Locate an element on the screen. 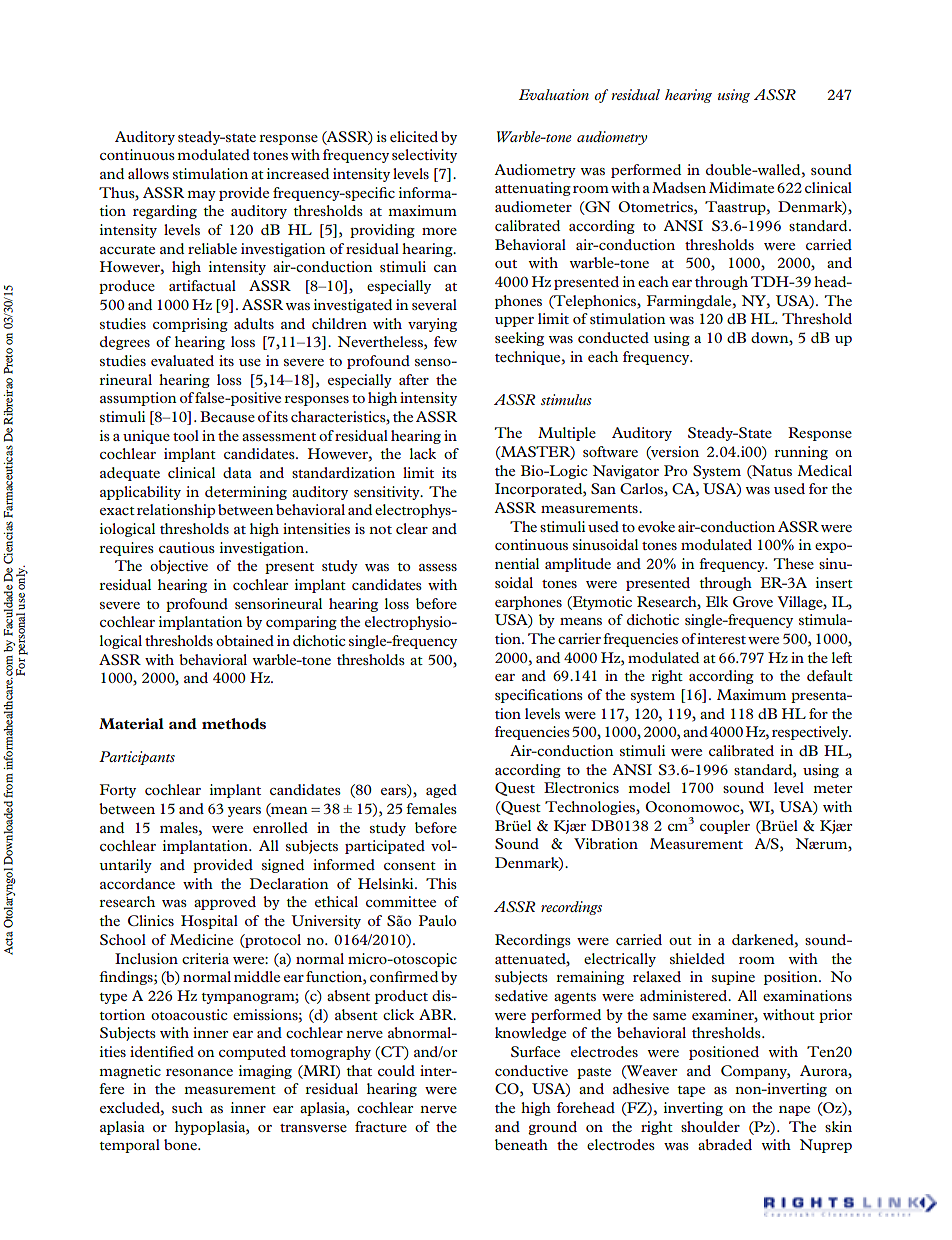 This screenshot has height=1240, width=952. may is located at coordinates (201, 196).
